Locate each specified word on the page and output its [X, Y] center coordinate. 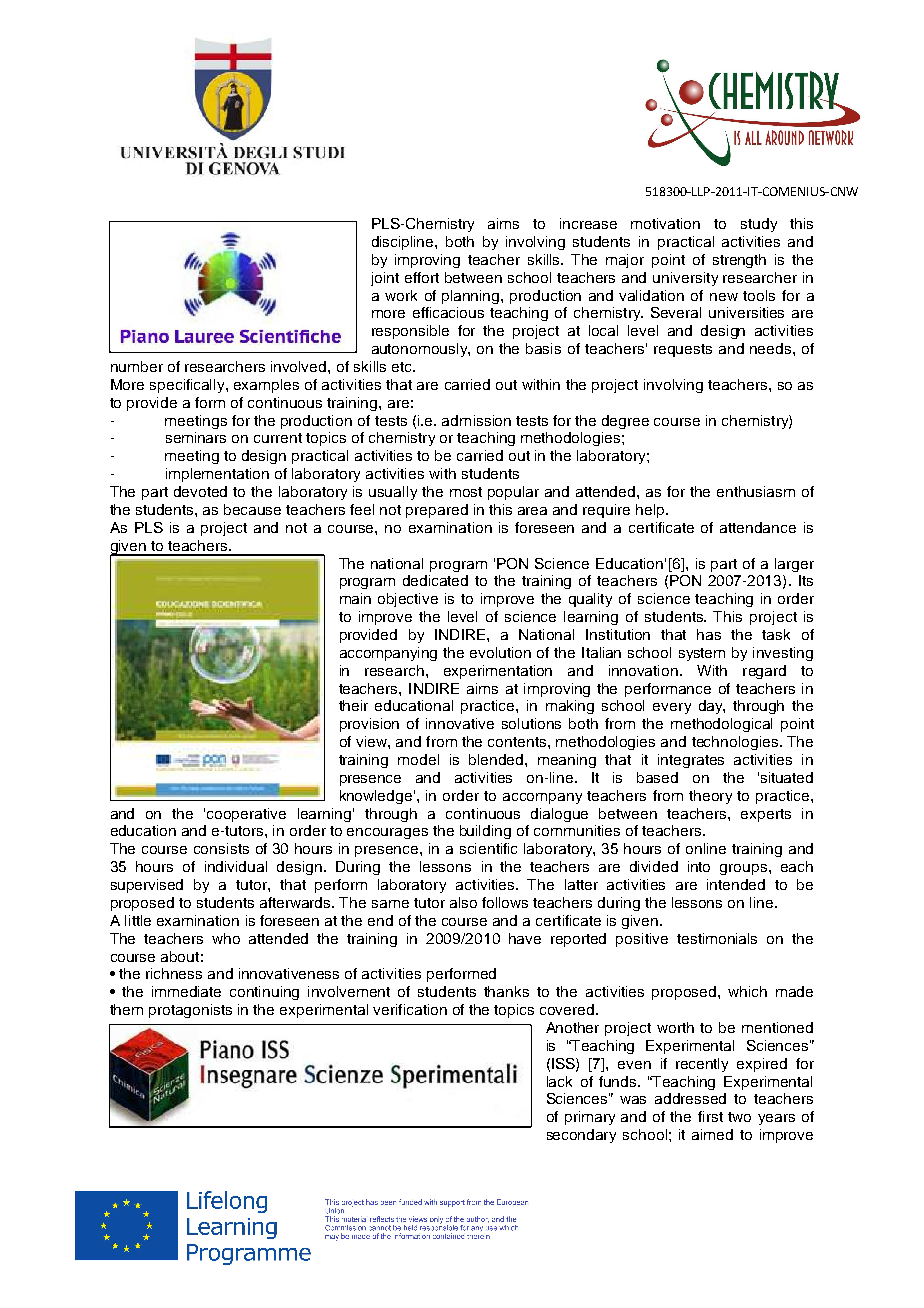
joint [385, 279]
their [353, 705]
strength [739, 261]
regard [764, 672]
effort [422, 277]
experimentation [498, 672]
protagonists [190, 1011]
